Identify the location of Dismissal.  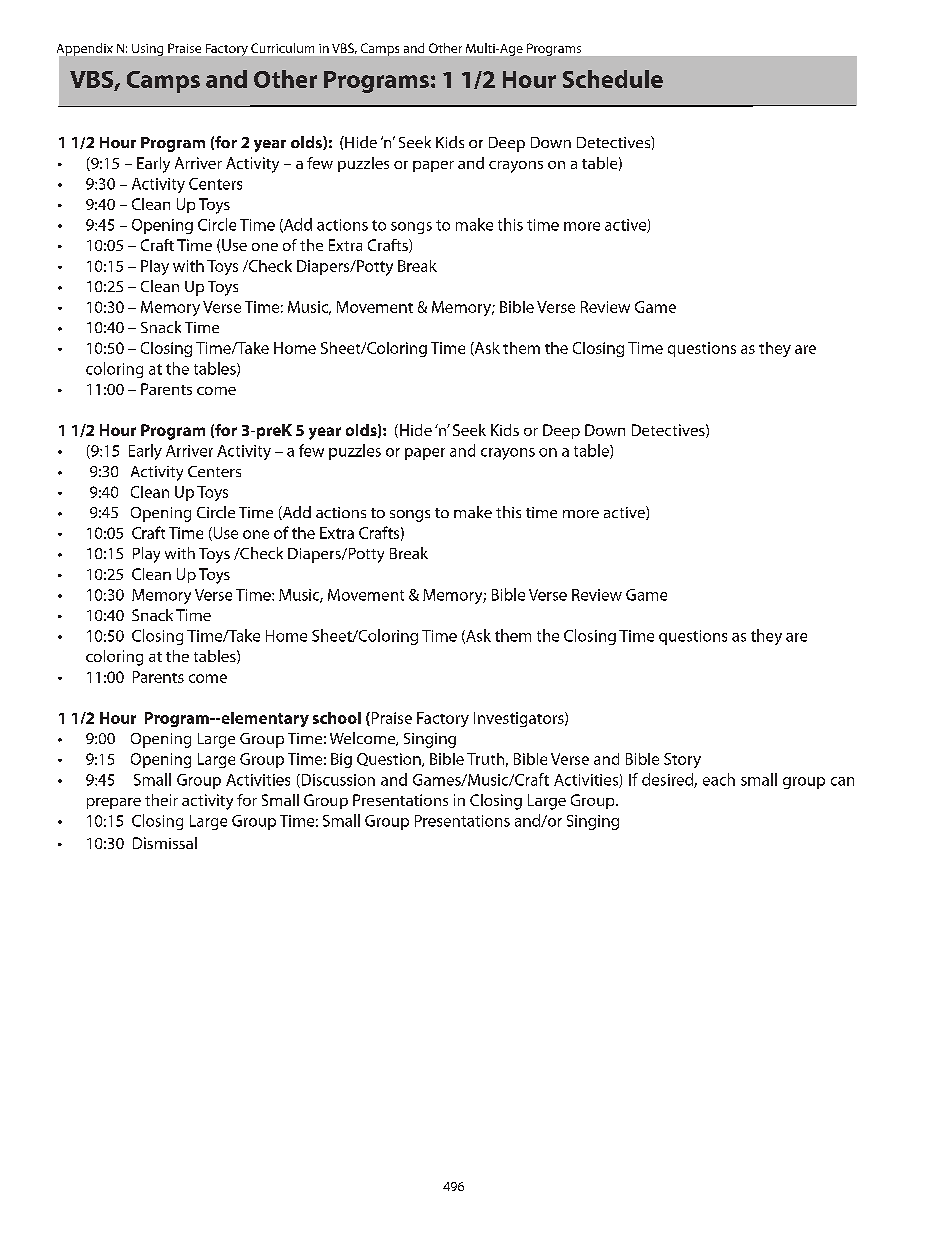
(165, 843).
